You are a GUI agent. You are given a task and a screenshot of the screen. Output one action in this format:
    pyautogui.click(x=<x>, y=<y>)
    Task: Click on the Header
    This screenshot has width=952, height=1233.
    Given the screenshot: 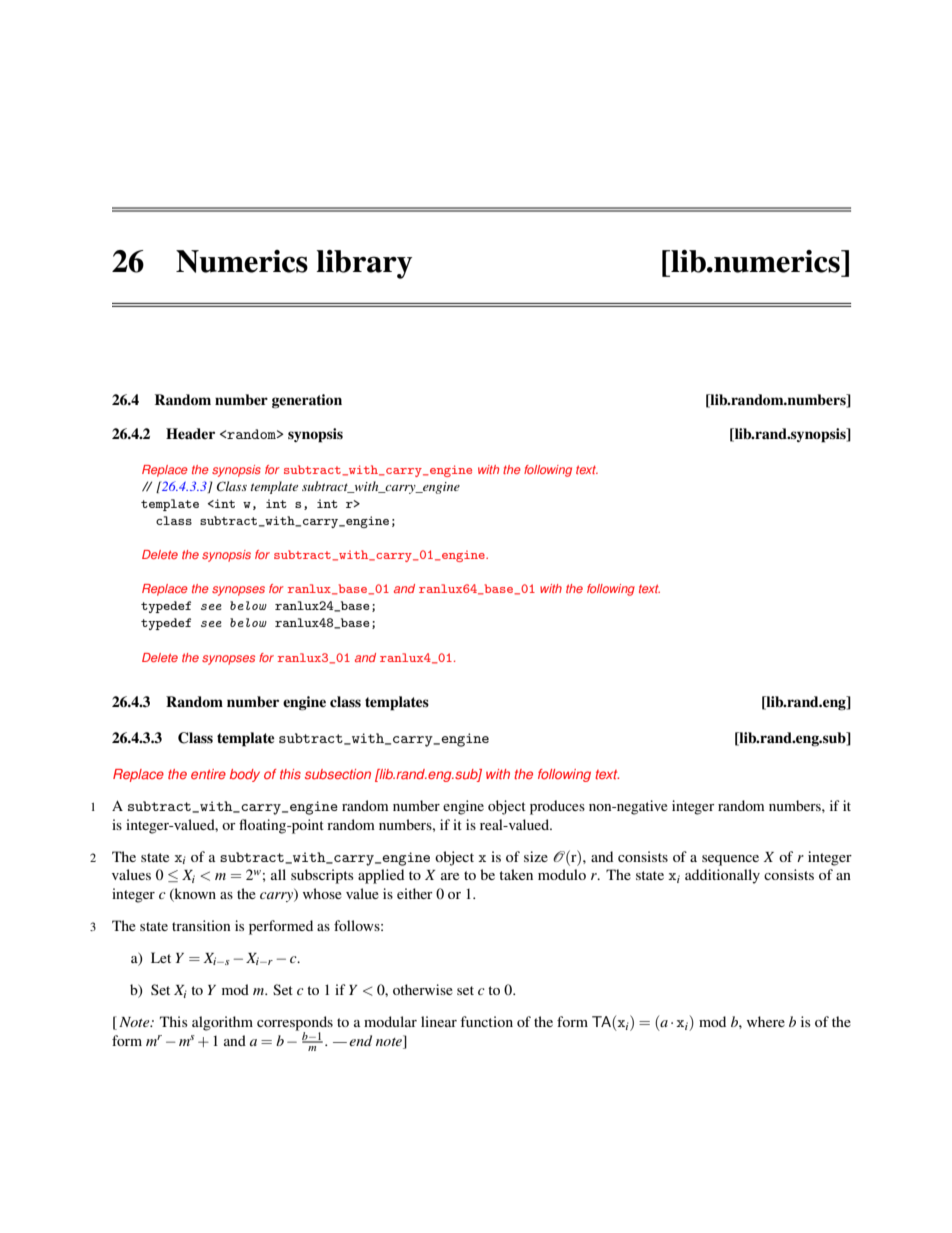 What is the action you would take?
    pyautogui.click(x=190, y=433)
